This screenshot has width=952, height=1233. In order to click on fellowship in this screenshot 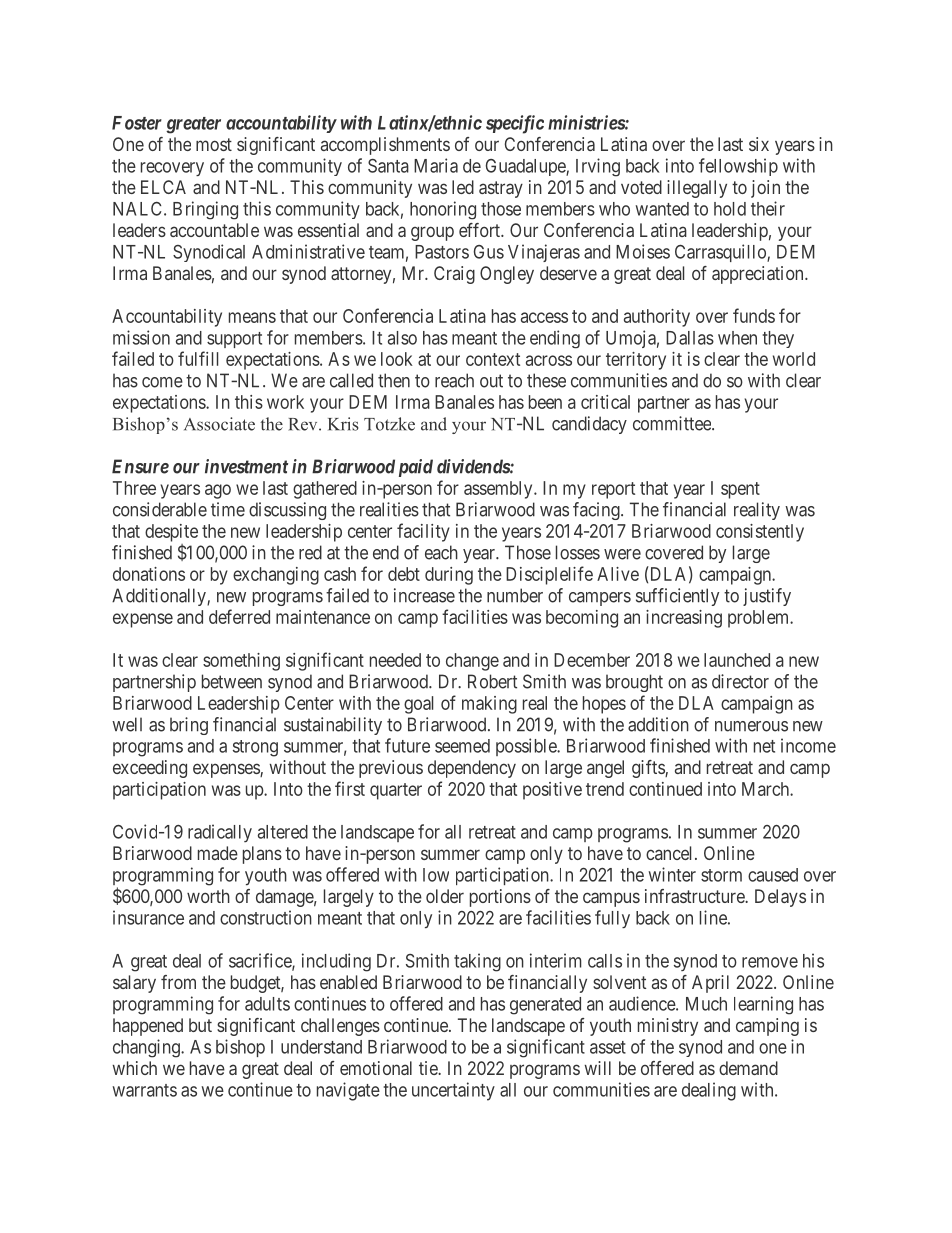, I will do `click(738, 167)`.
